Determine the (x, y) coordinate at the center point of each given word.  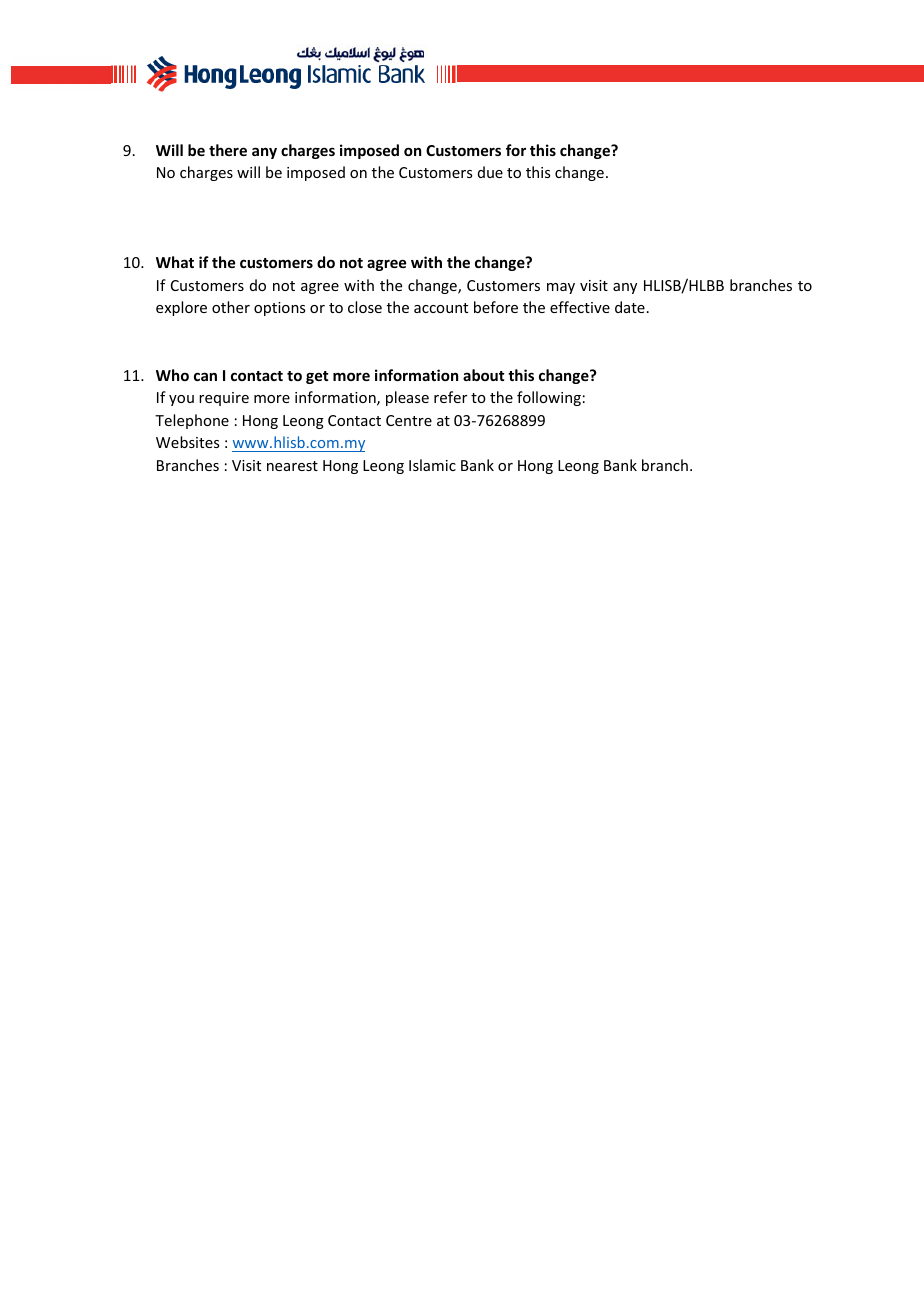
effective (580, 307)
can (205, 376)
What (175, 262)
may (561, 288)
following (549, 398)
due (490, 172)
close (365, 307)
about (483, 375)
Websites (187, 442)
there (228, 150)
